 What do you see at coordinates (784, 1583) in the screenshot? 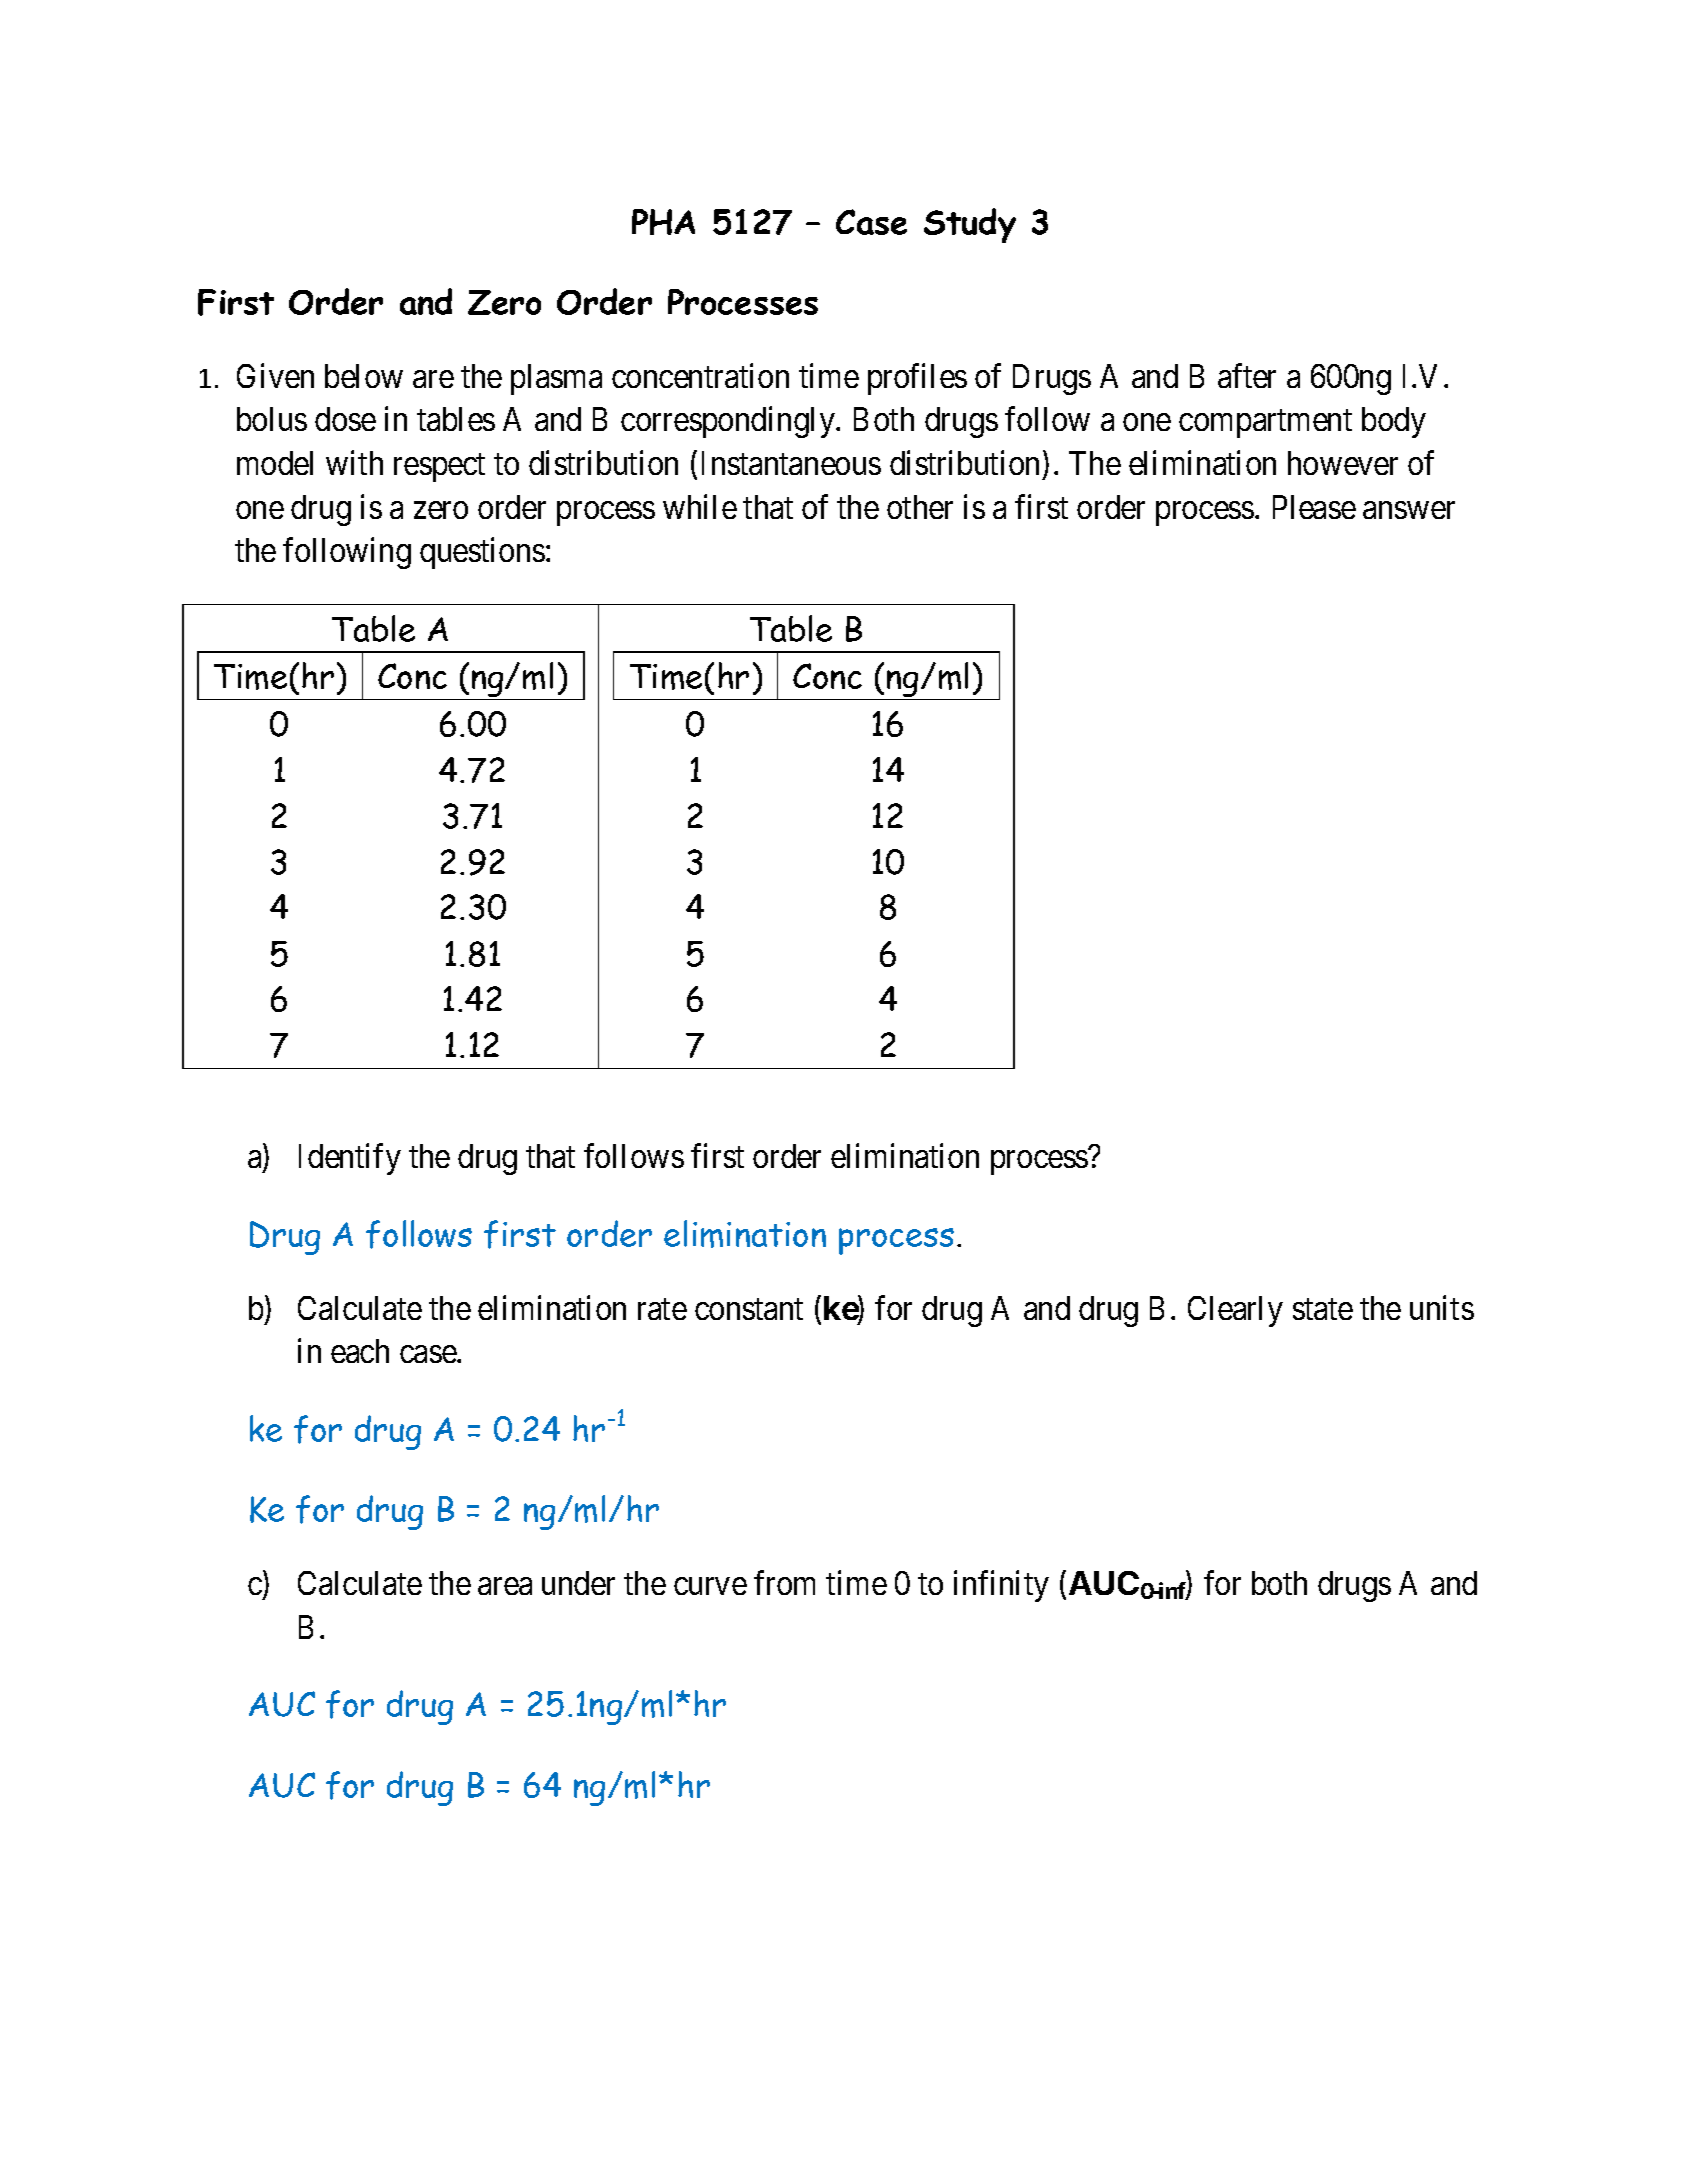
I see `from` at bounding box center [784, 1583].
